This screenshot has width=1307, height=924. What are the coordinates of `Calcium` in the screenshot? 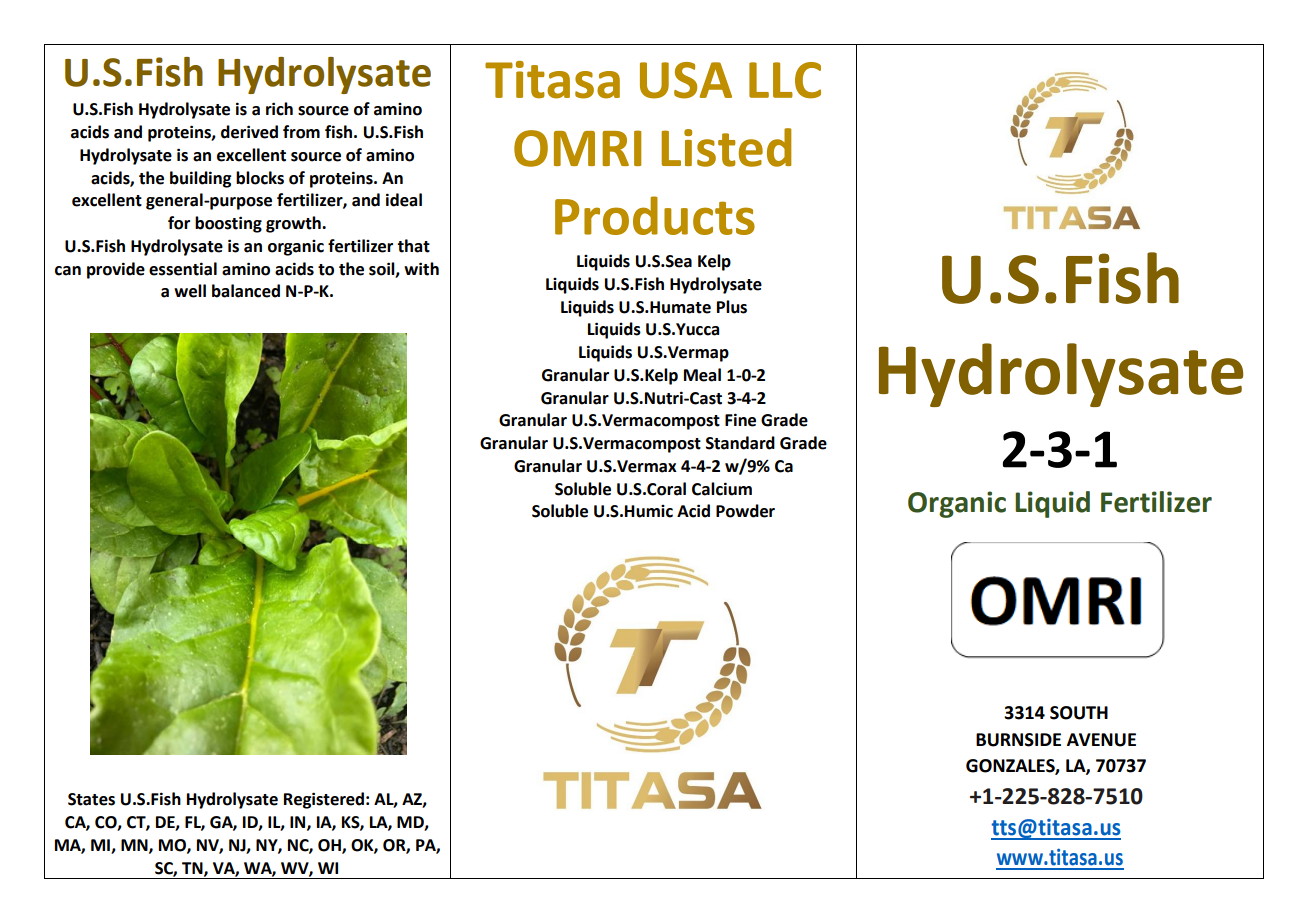 It's located at (722, 489).
